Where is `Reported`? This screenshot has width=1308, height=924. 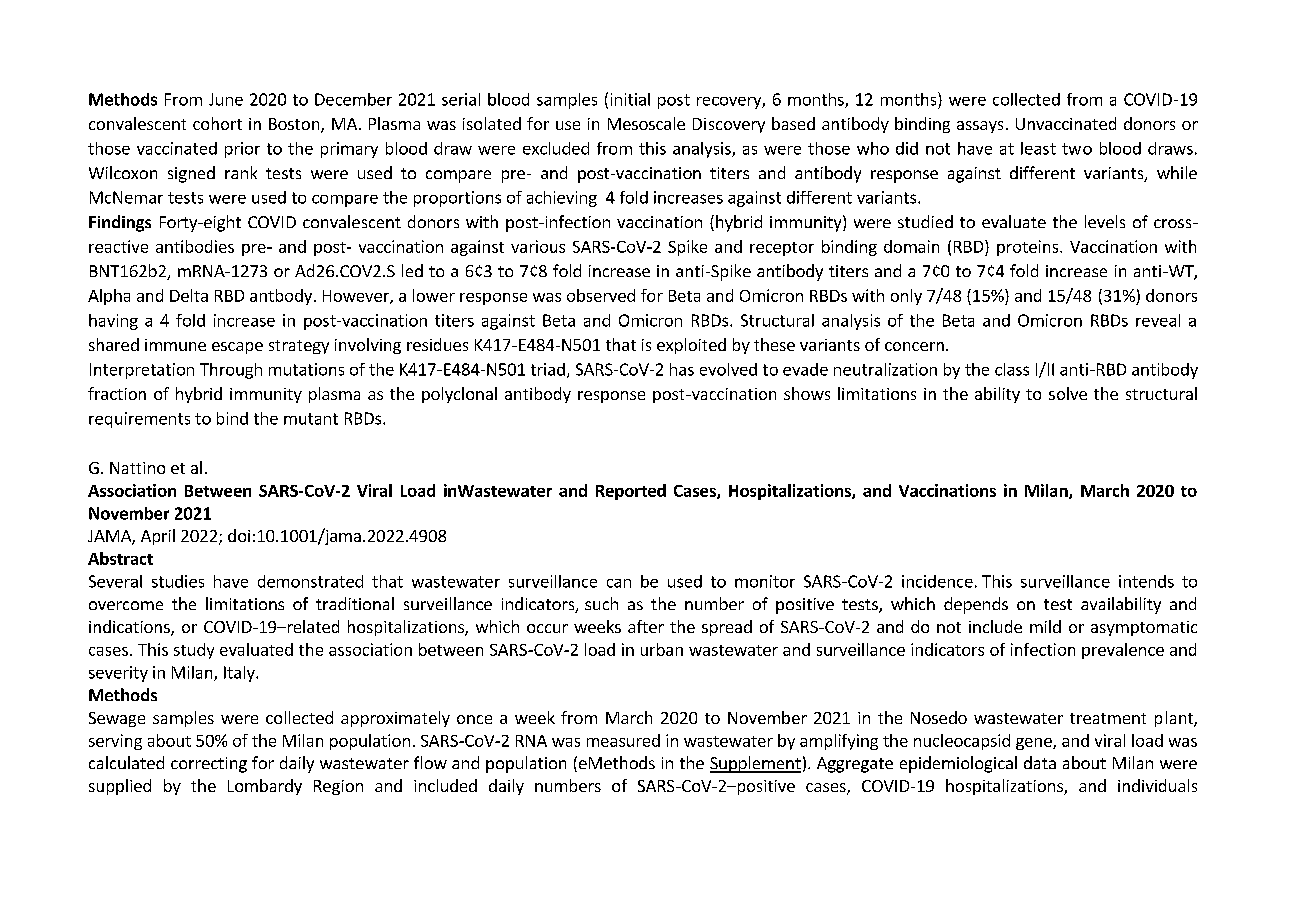 Reported is located at coordinates (631, 492).
